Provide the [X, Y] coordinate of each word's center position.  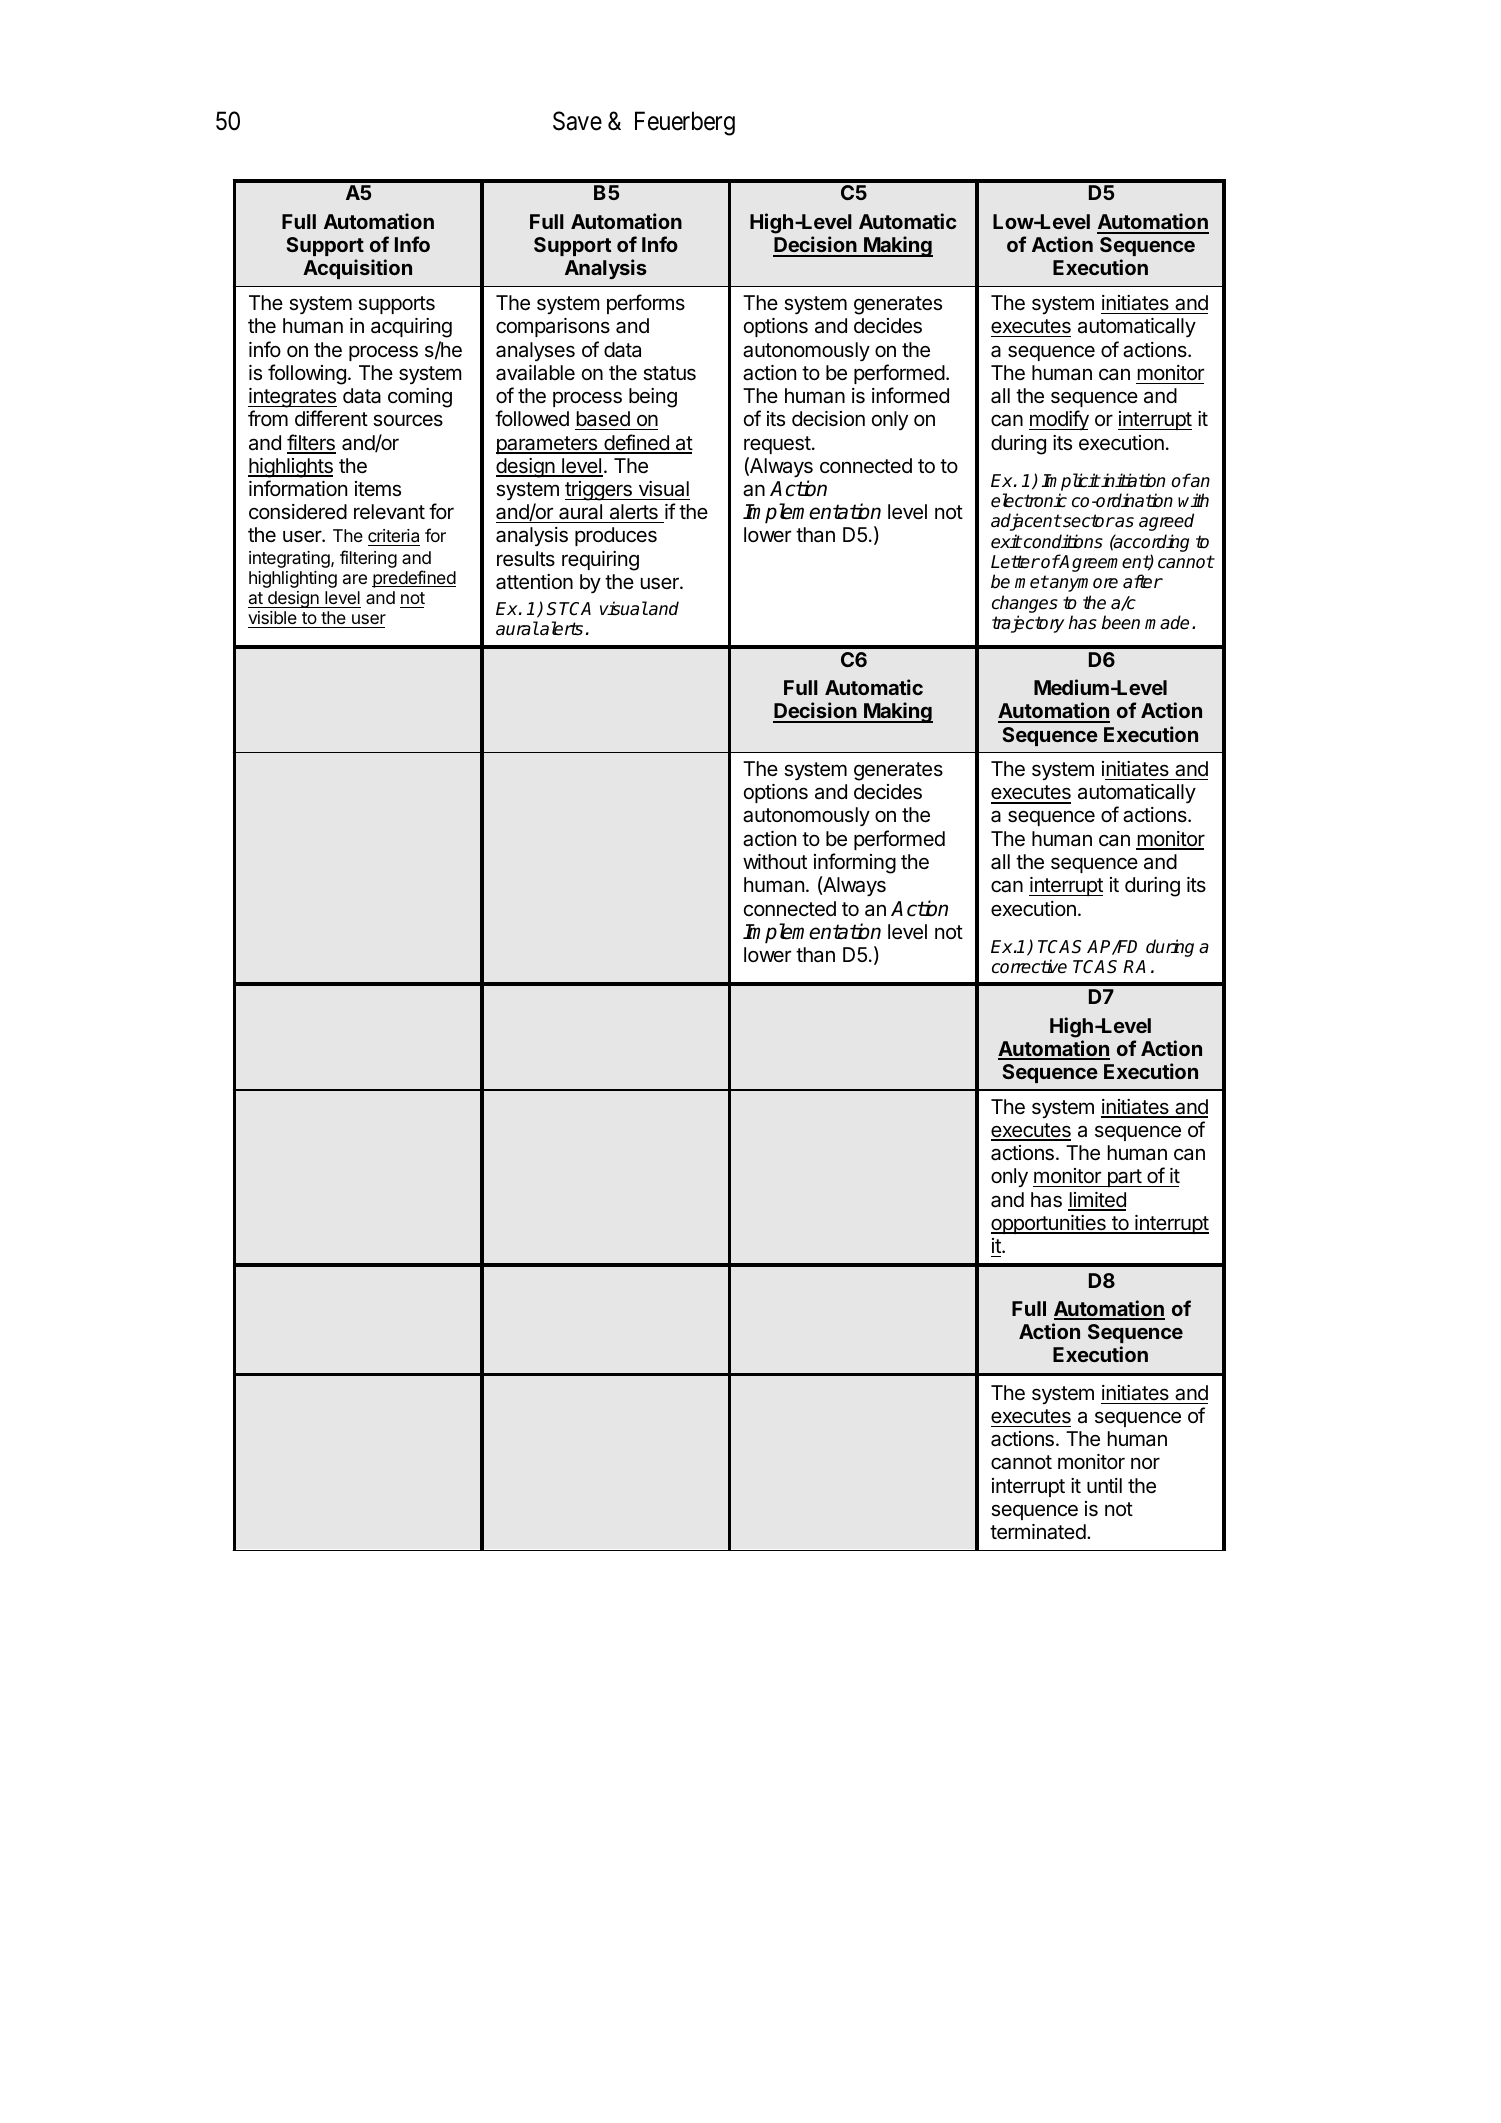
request [777, 445]
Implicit [1071, 482]
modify [1059, 420]
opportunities [1049, 1224]
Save [577, 121]
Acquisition [357, 269]
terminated [1039, 1532]
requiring [600, 561]
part [1124, 1178]
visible [272, 617]
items [378, 489]
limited [1097, 1201]
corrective [1029, 966]
